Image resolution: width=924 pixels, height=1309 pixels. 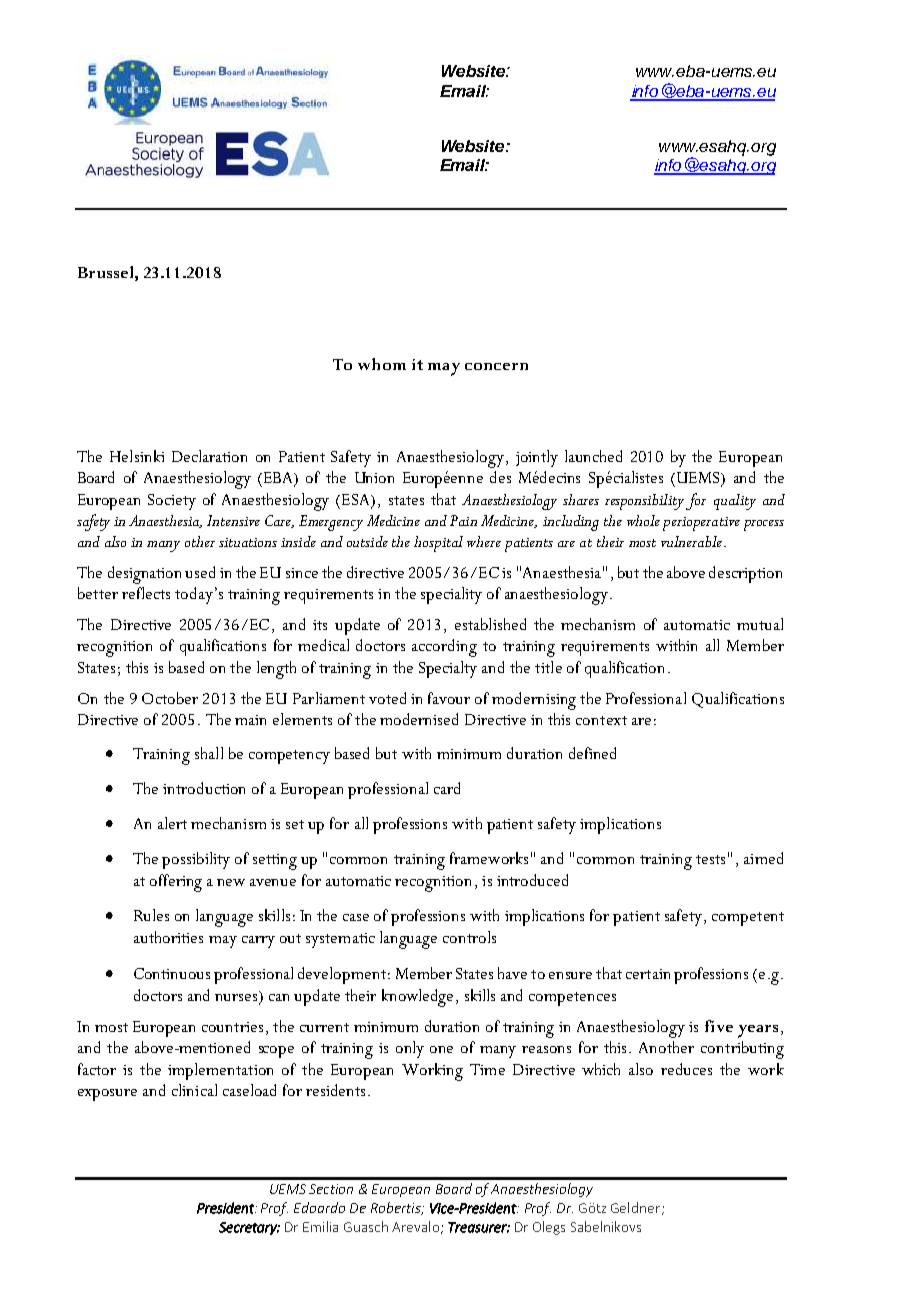 I want to click on used, so click(x=200, y=572).
